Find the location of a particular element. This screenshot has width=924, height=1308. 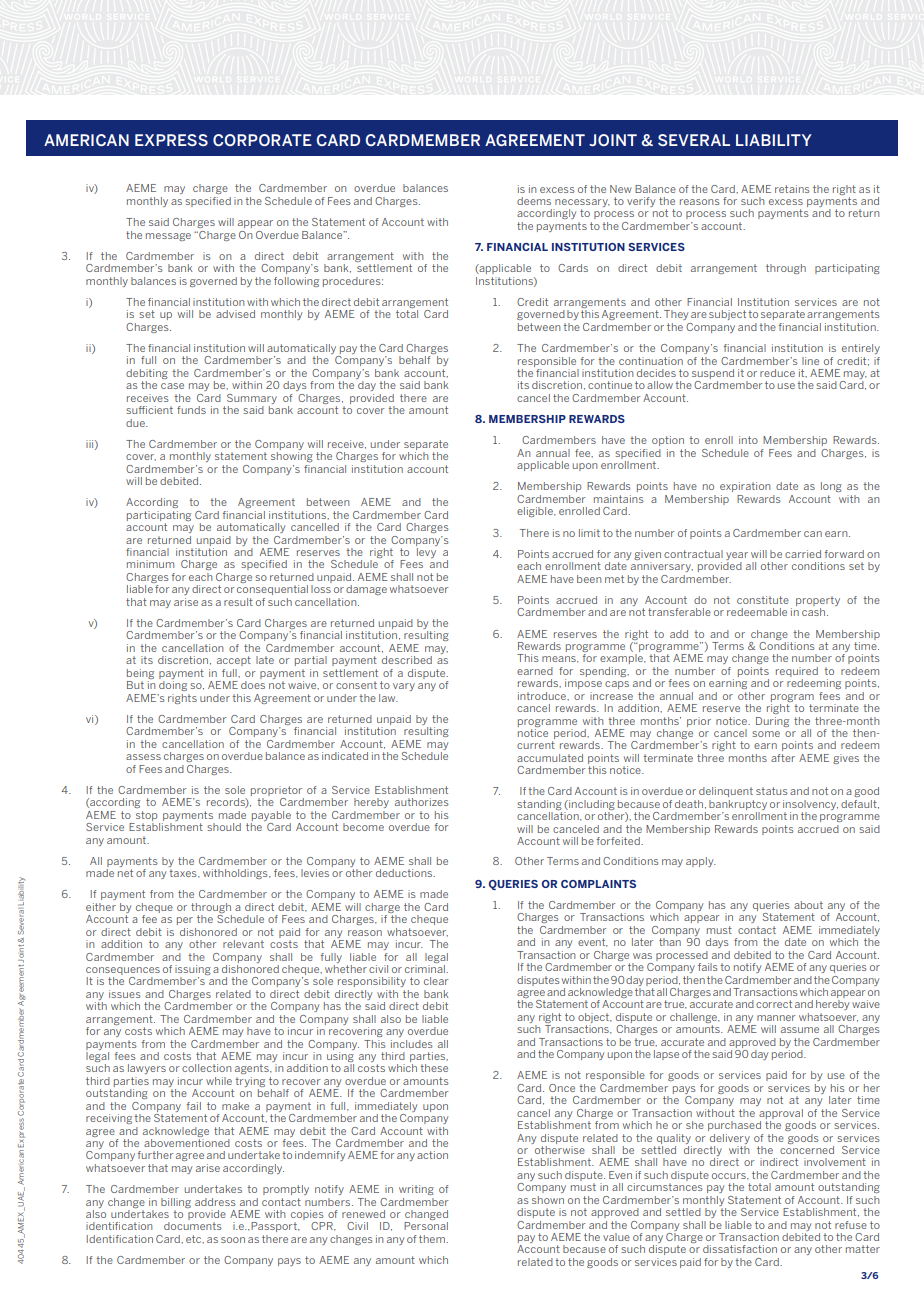

documents is located at coordinates (193, 1226).
